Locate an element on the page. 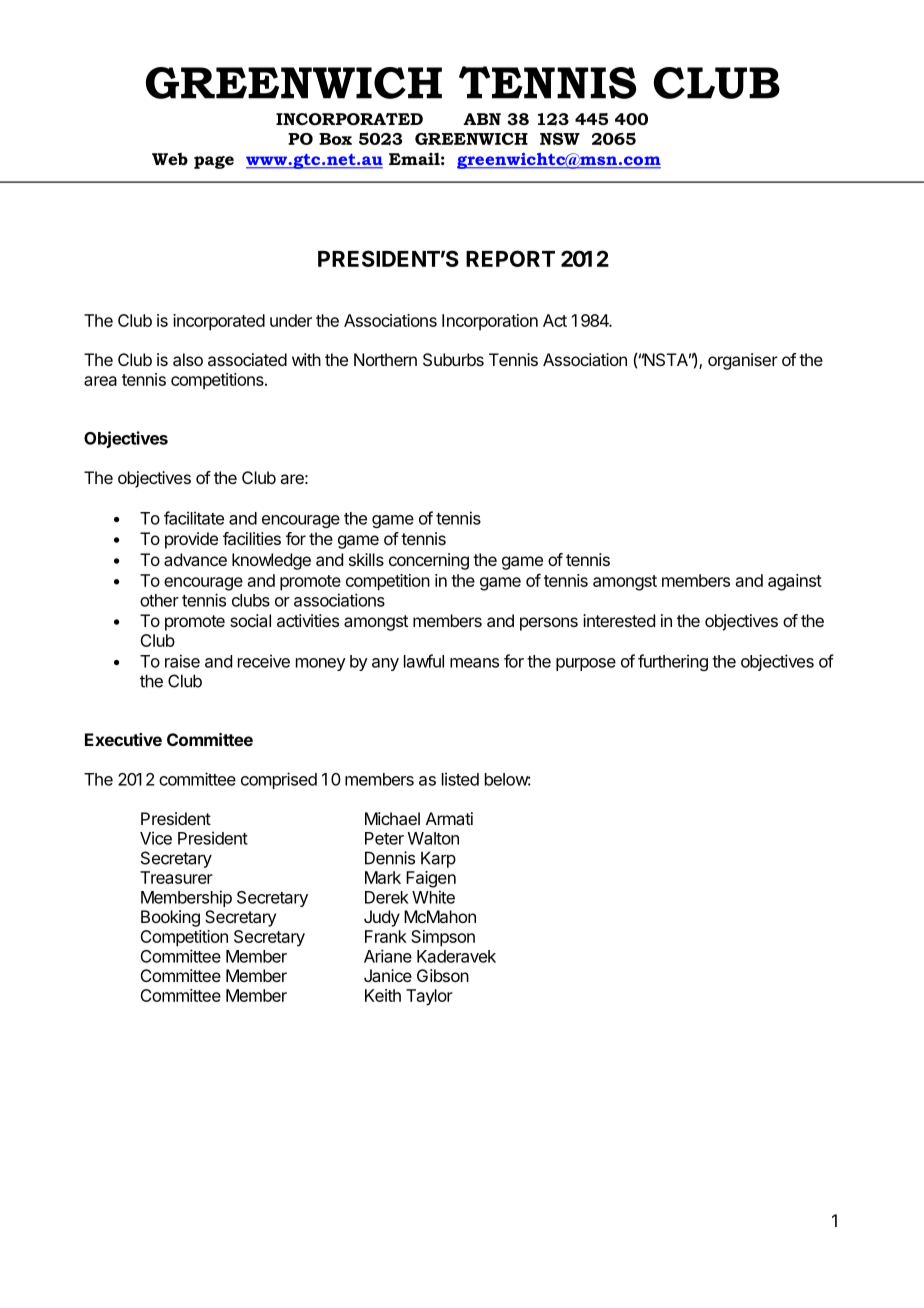  listed is located at coordinates (460, 779).
